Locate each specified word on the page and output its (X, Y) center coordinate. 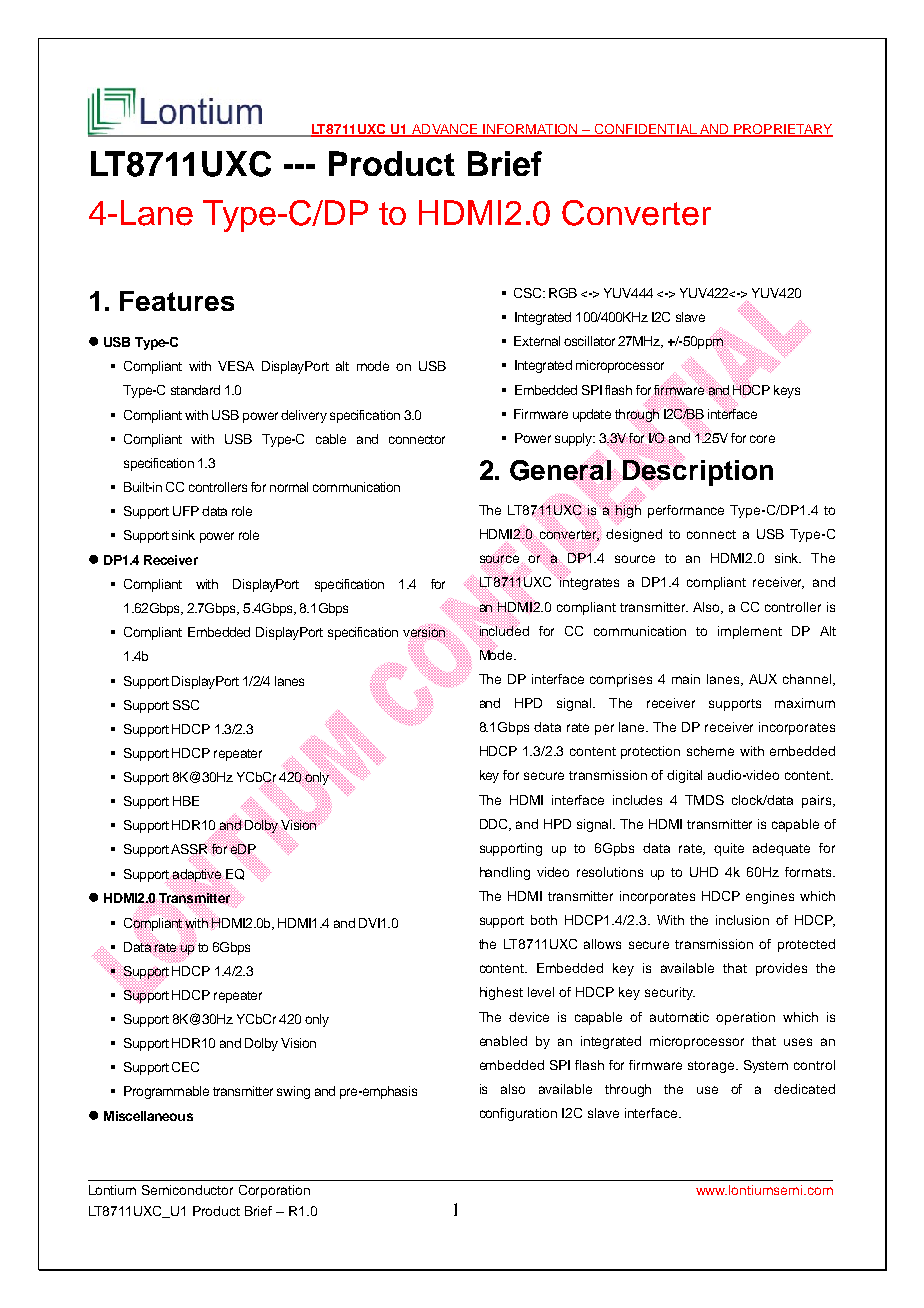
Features (177, 301)
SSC (186, 705)
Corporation (274, 1191)
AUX (763, 679)
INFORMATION (531, 130)
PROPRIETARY (782, 130)
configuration (518, 1114)
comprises (621, 680)
